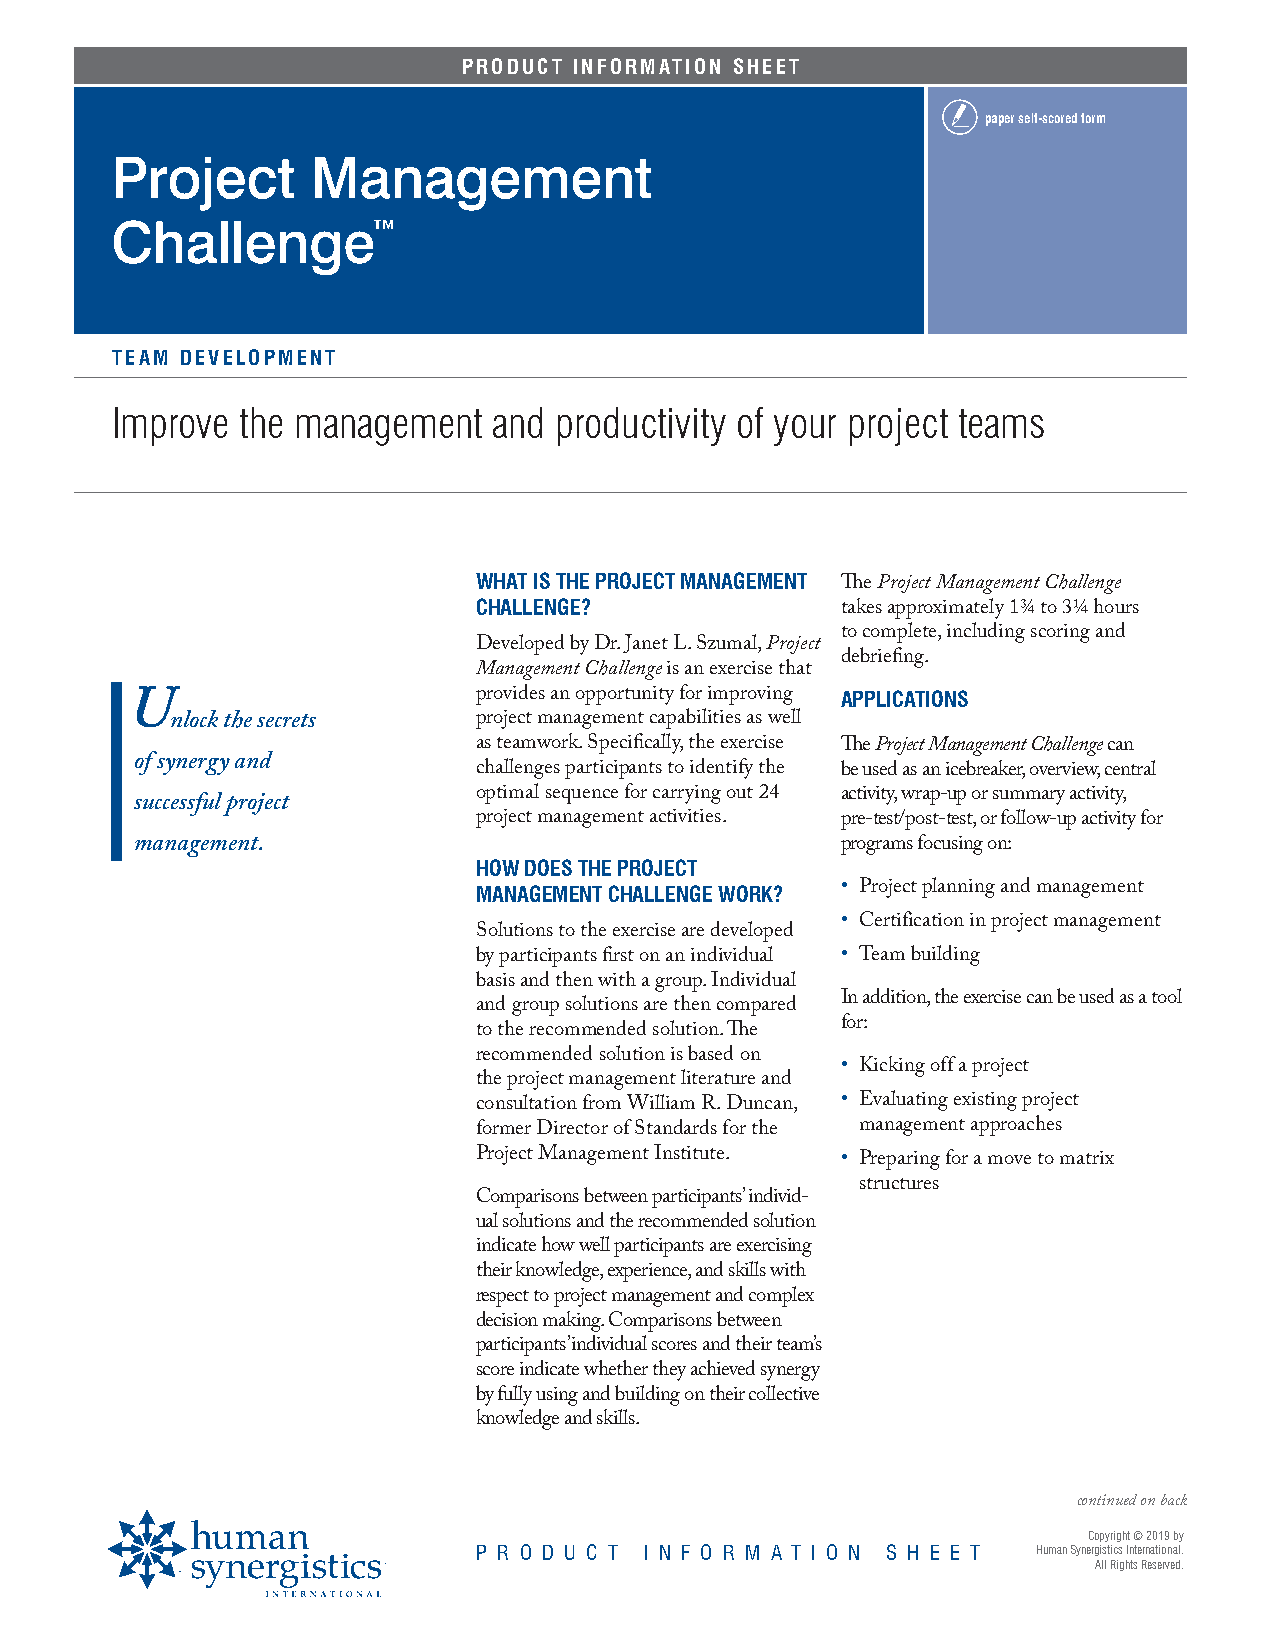  Describe the element at coordinates (515, 1395) in the page. I see `fully` at that location.
